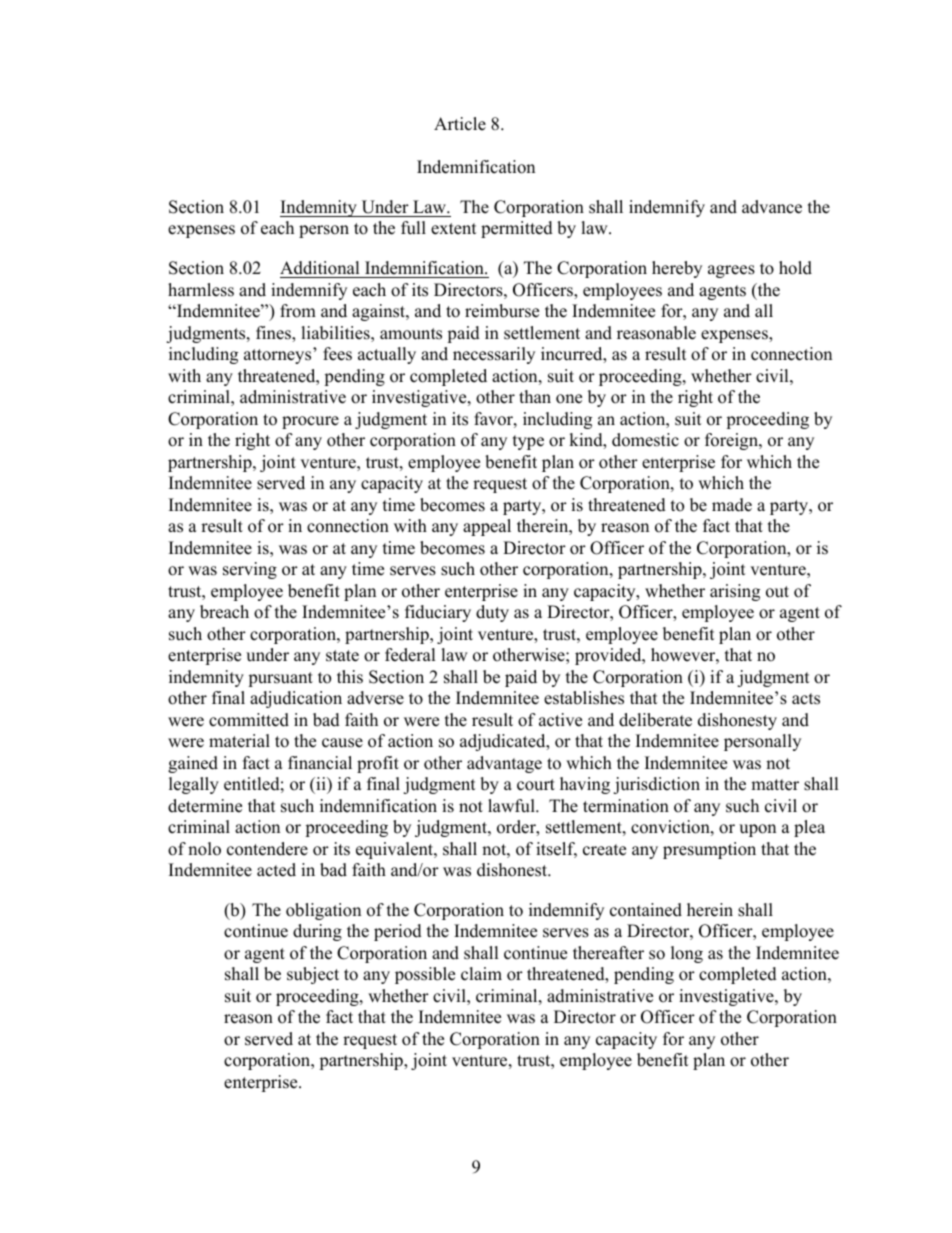 This page has width=952, height=1233. What do you see at coordinates (280, 679) in the page?
I see `pursuant` at bounding box center [280, 679].
